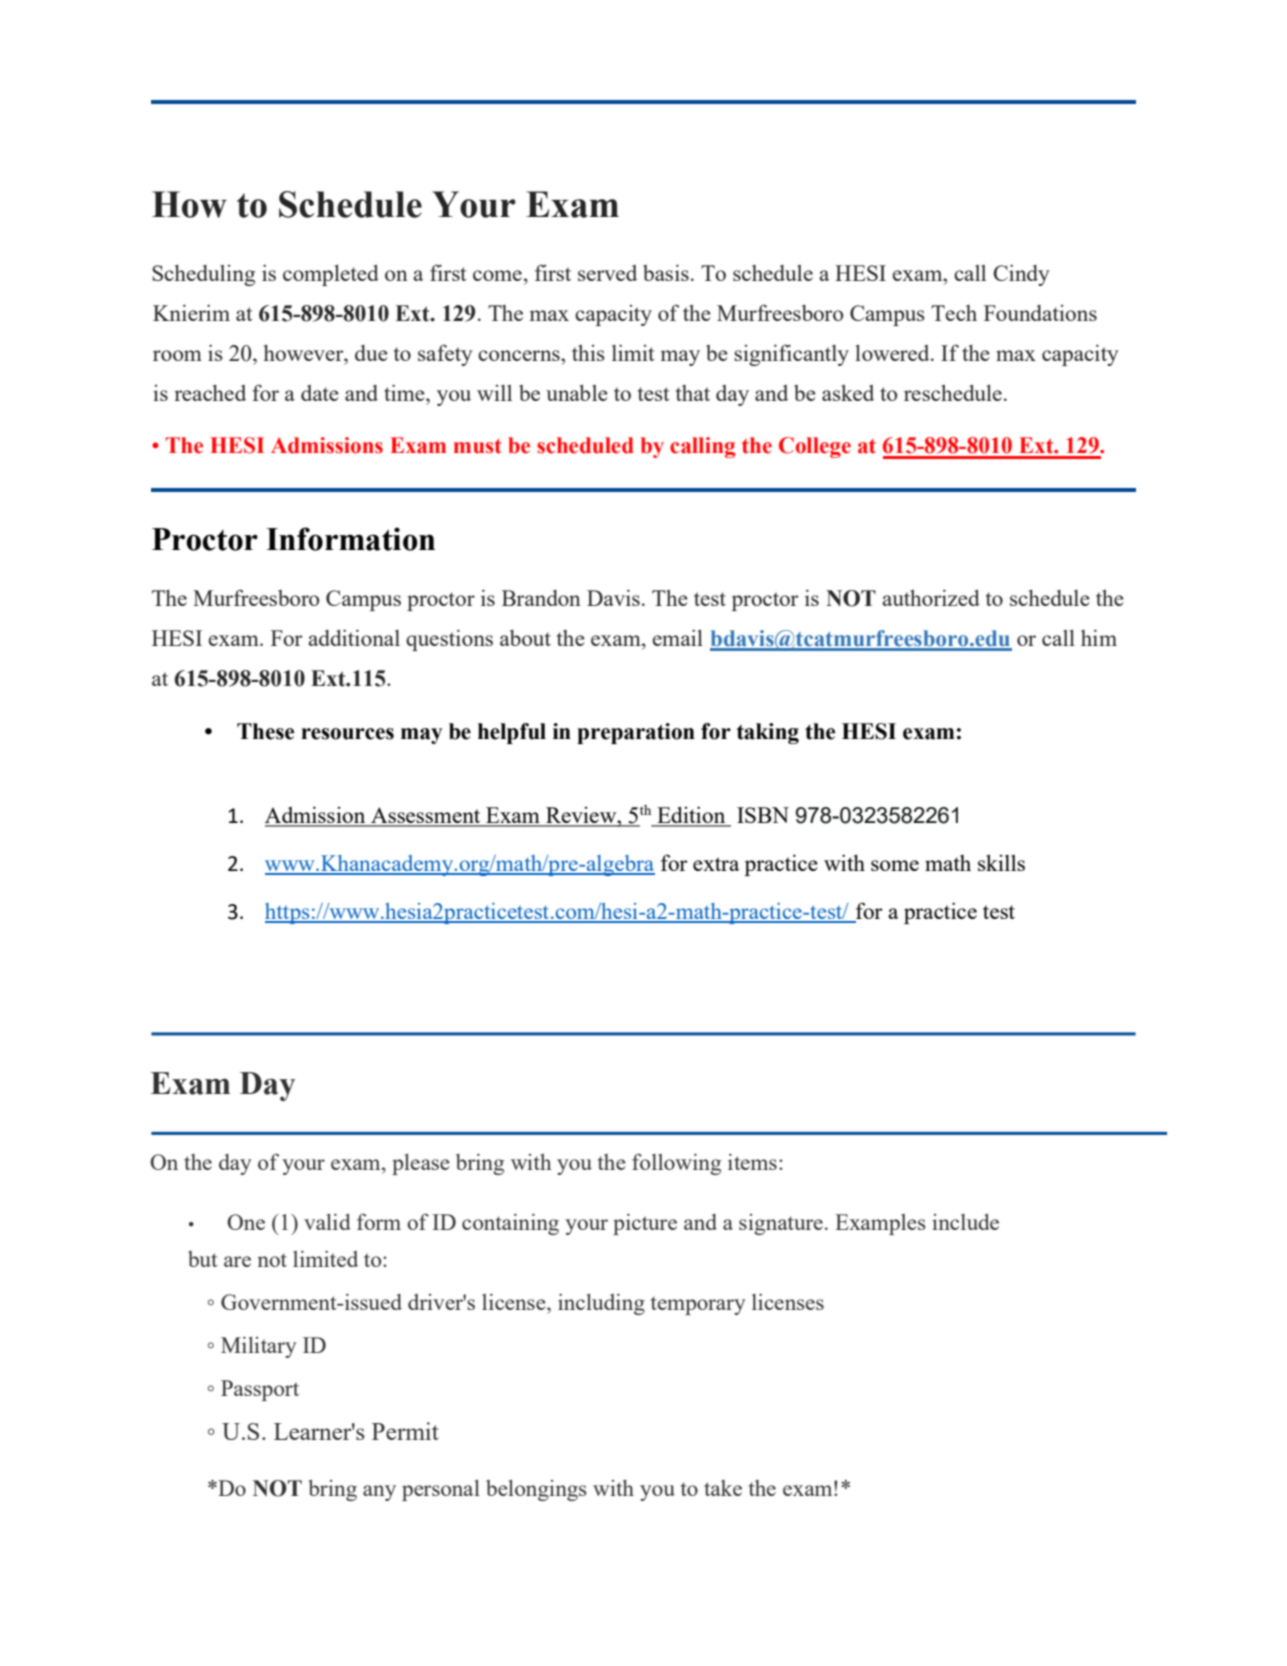 The image size is (1287, 1666). What do you see at coordinates (260, 1390) in the screenshot?
I see `Passport` at bounding box center [260, 1390].
